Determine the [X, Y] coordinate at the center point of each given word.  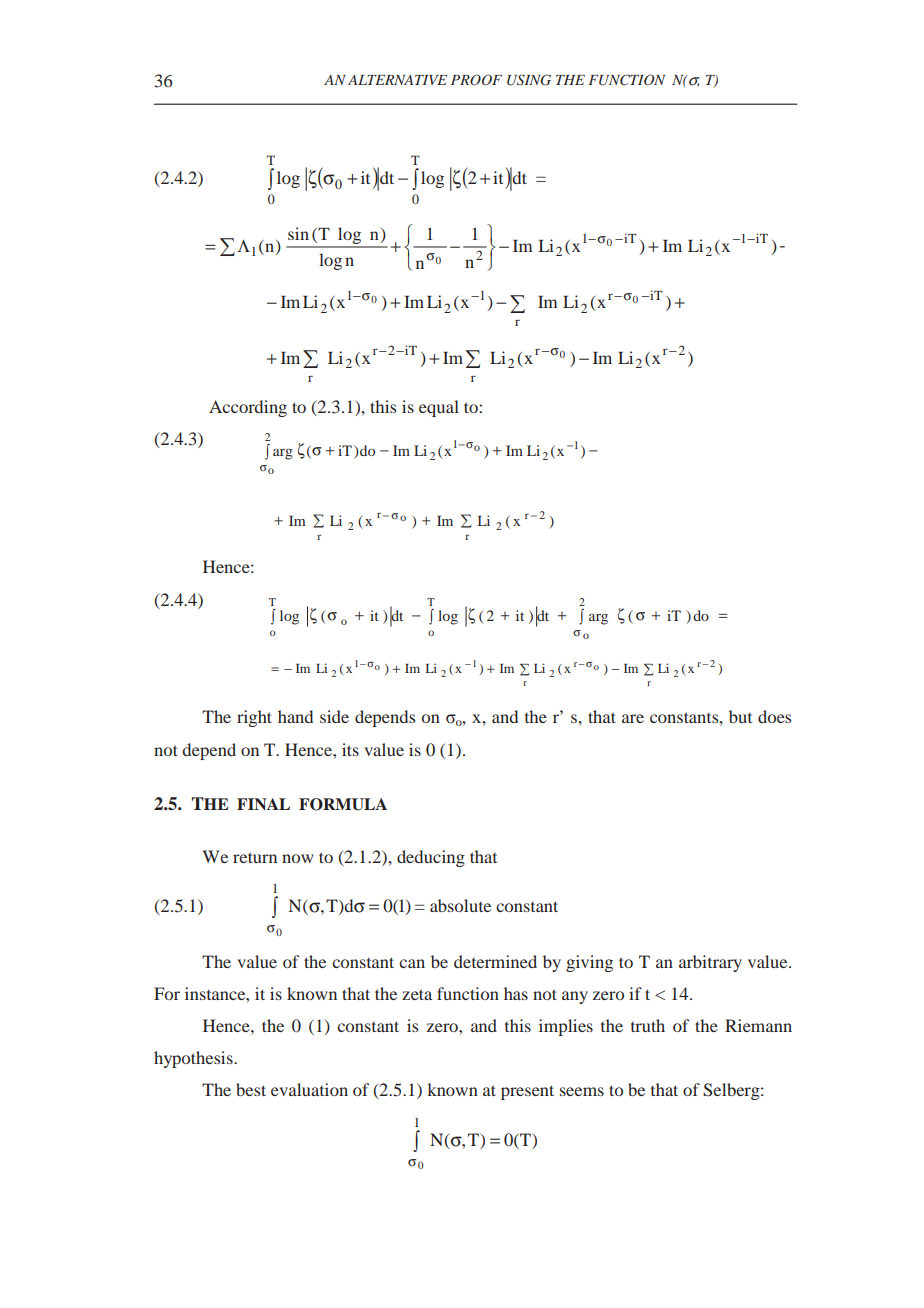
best [251, 1089]
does [774, 716]
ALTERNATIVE [397, 80]
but [740, 716]
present [527, 1092]
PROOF [476, 80]
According [248, 408]
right [254, 718]
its [350, 749]
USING [529, 80]
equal [439, 408]
